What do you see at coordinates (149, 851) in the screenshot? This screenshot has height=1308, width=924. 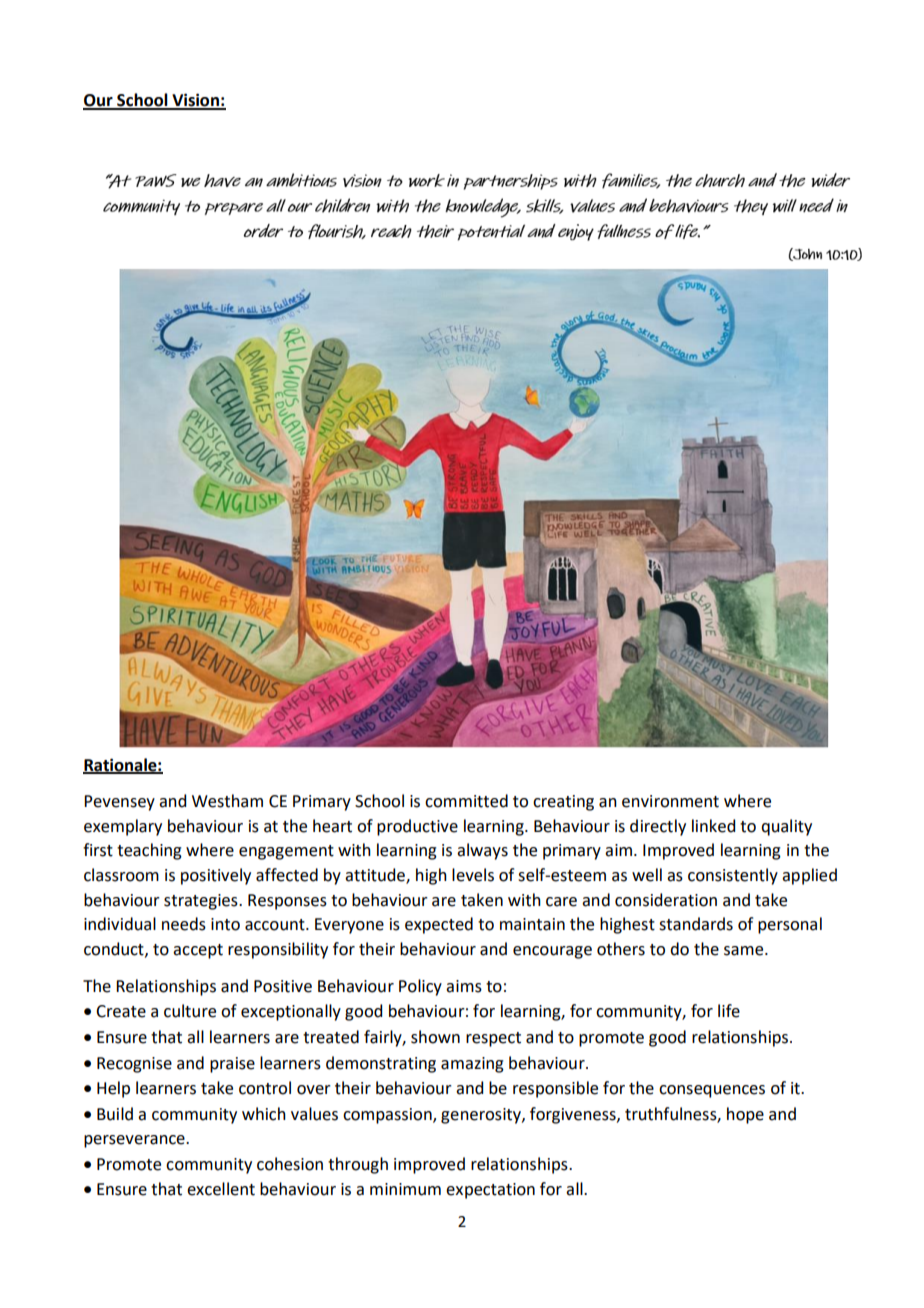 I see `teaching` at bounding box center [149, 851].
